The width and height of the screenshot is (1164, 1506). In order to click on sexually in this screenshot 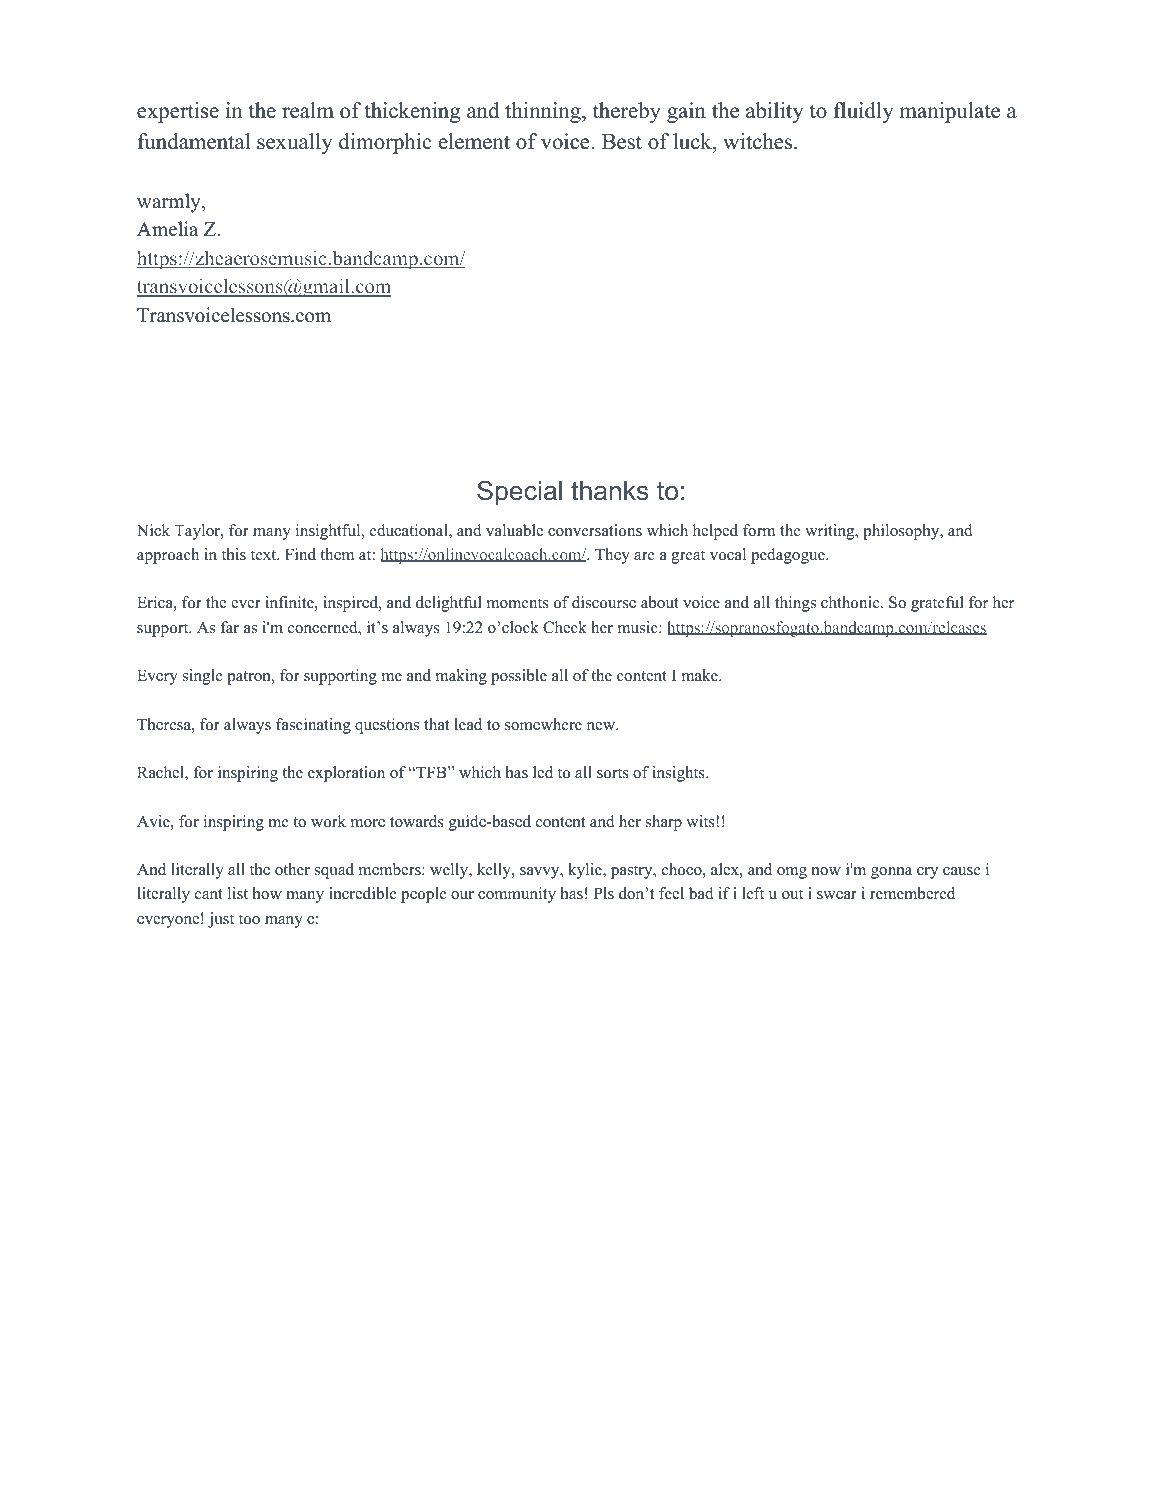, I will do `click(294, 143)`.
